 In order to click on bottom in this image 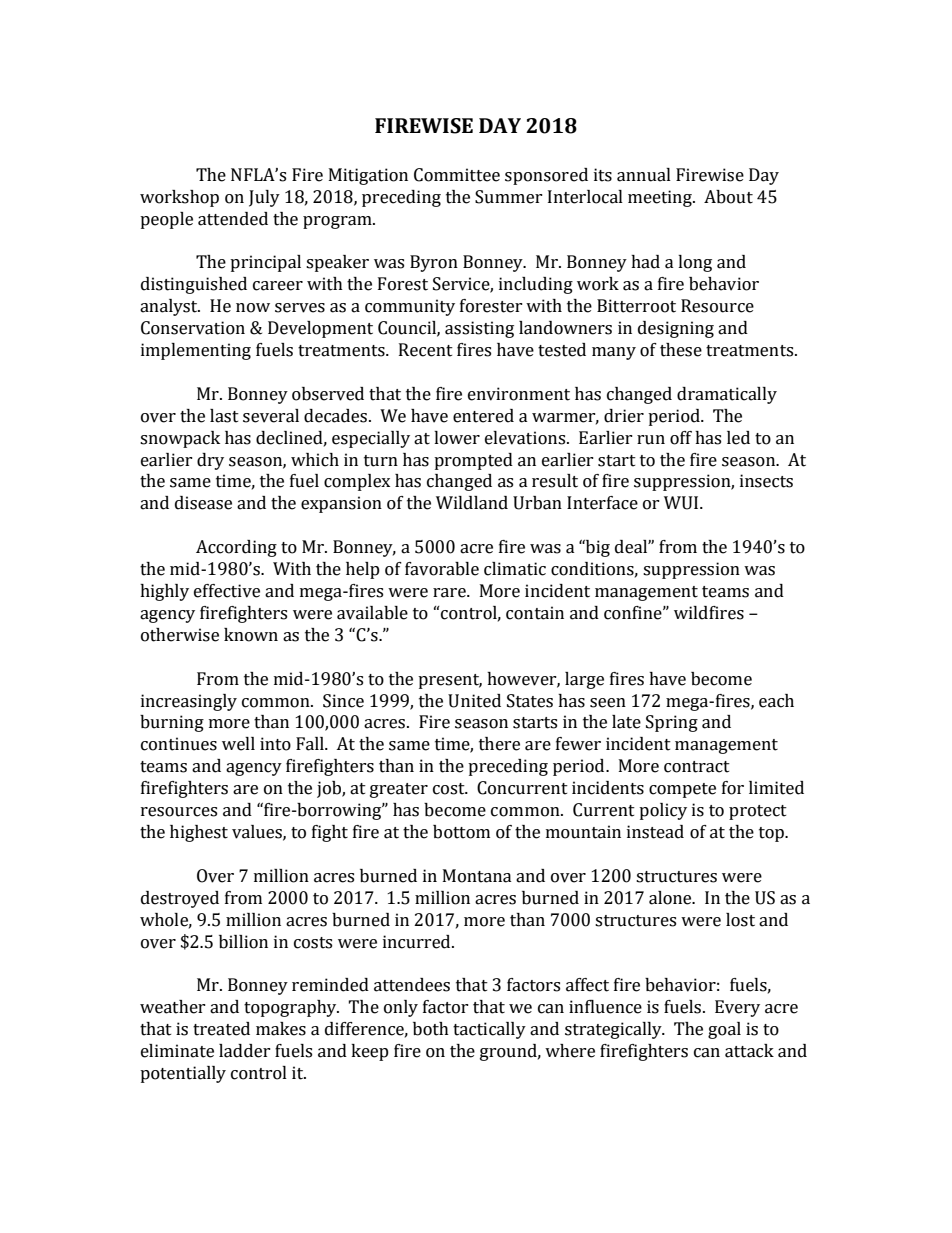, I will do `click(461, 832)`.
